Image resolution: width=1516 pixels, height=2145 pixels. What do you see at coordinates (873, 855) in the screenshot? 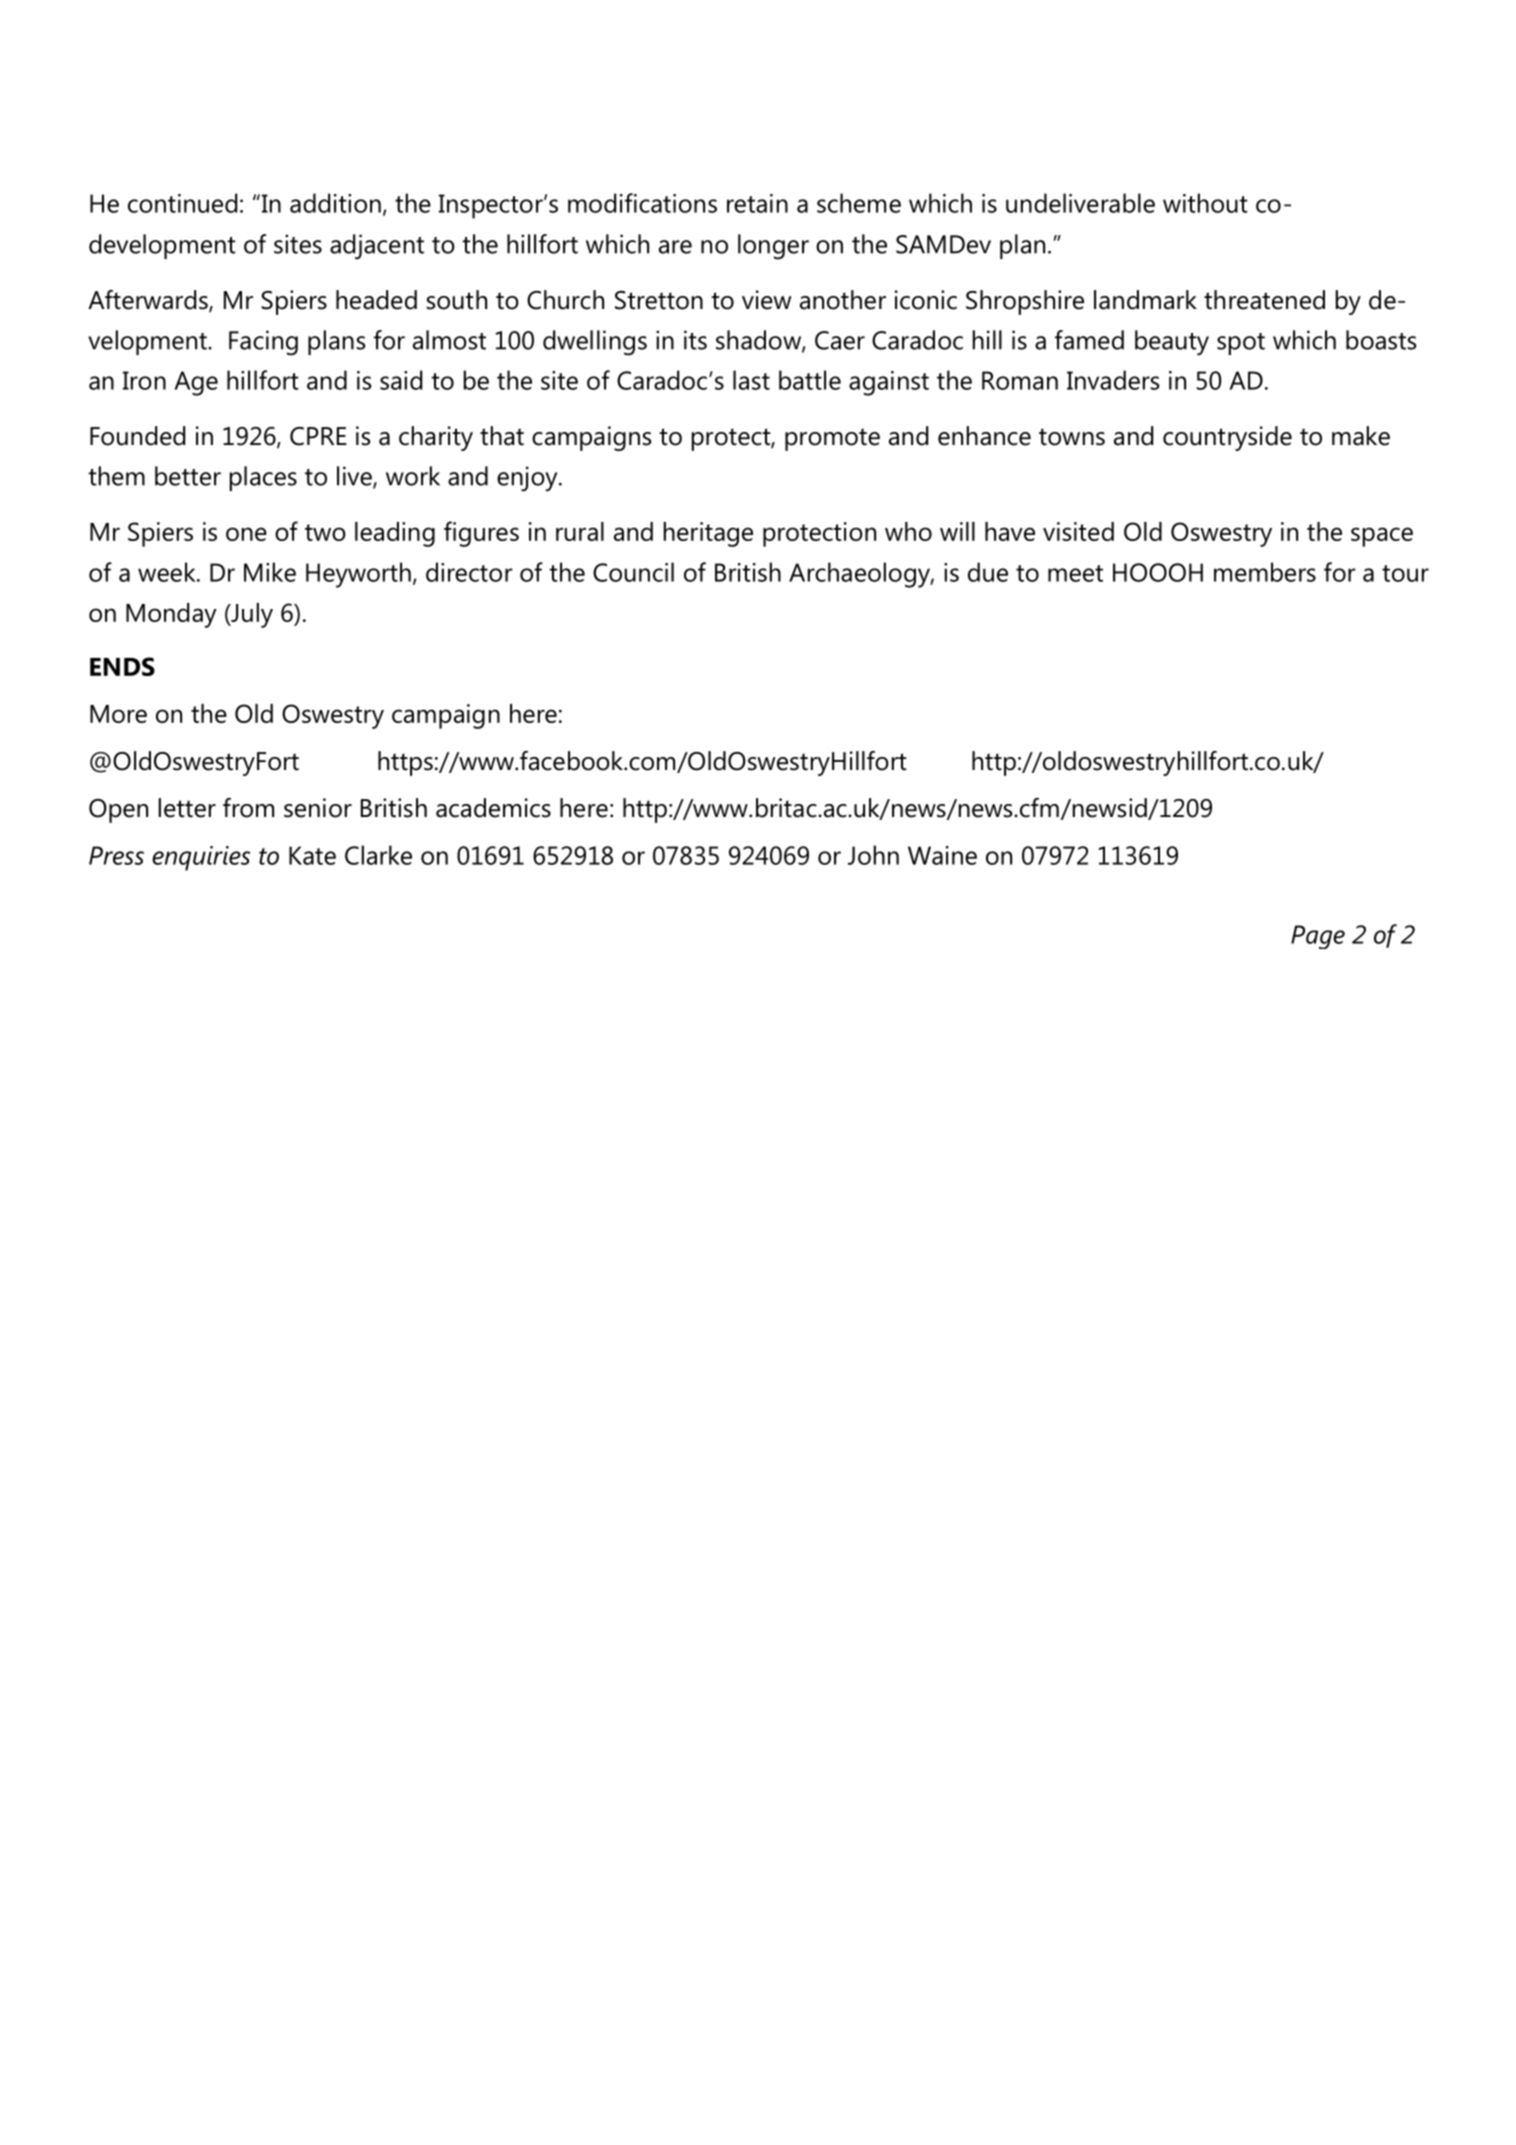
I see `John` at bounding box center [873, 855].
